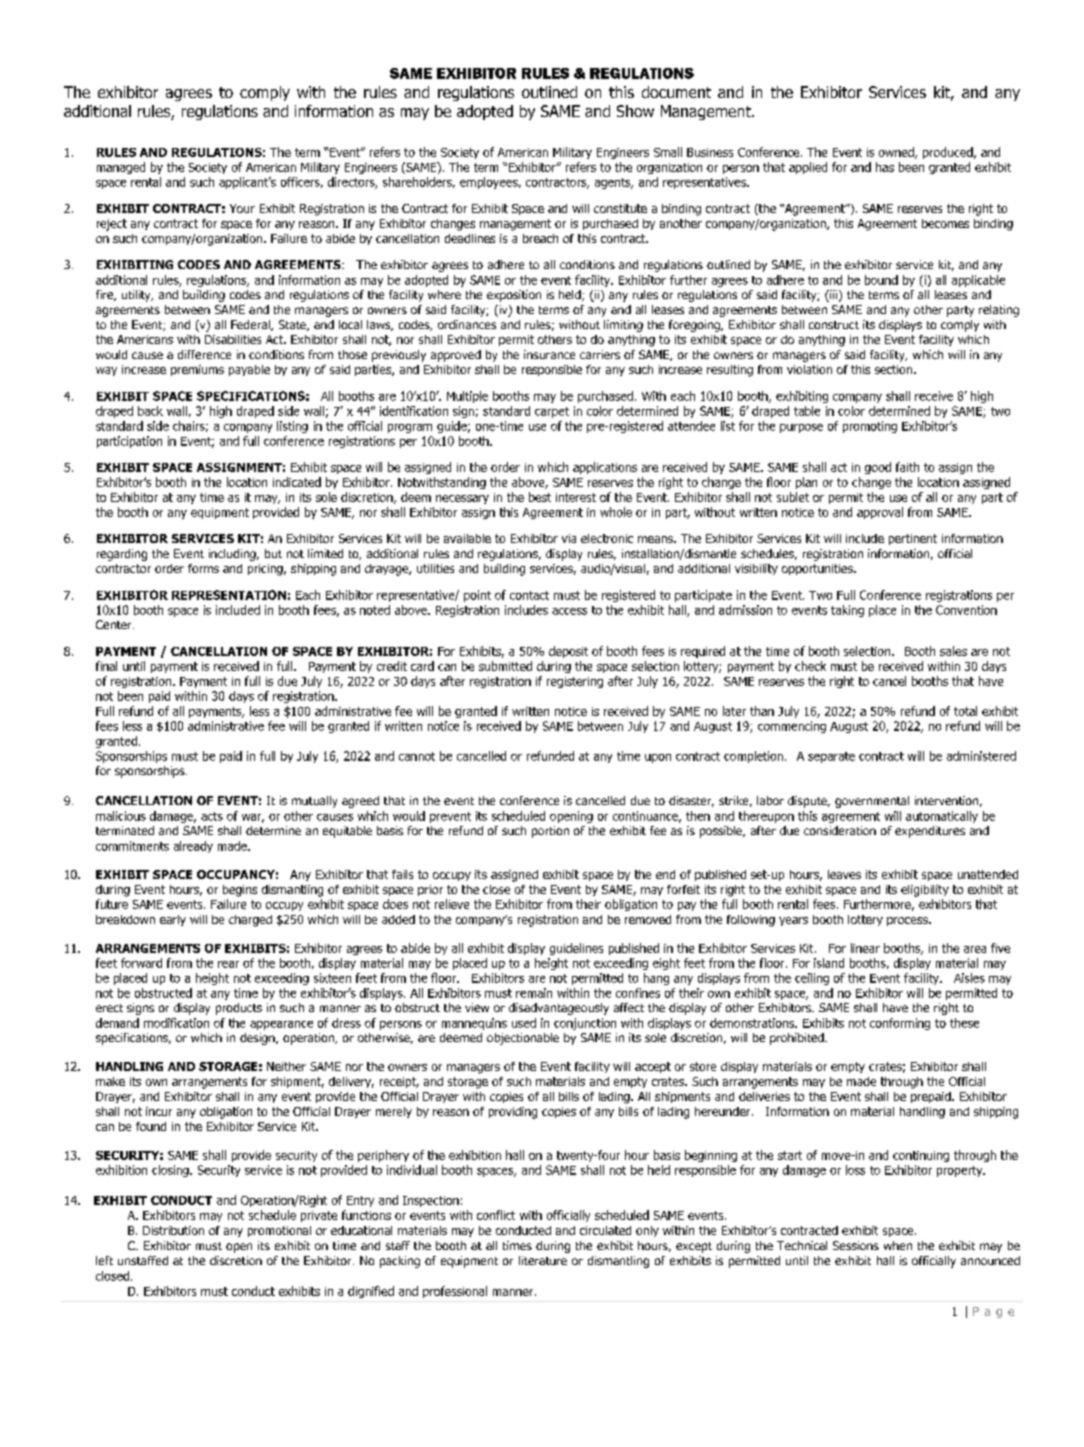 This image has width=1084, height=1447. I want to click on total, so click(965, 711).
